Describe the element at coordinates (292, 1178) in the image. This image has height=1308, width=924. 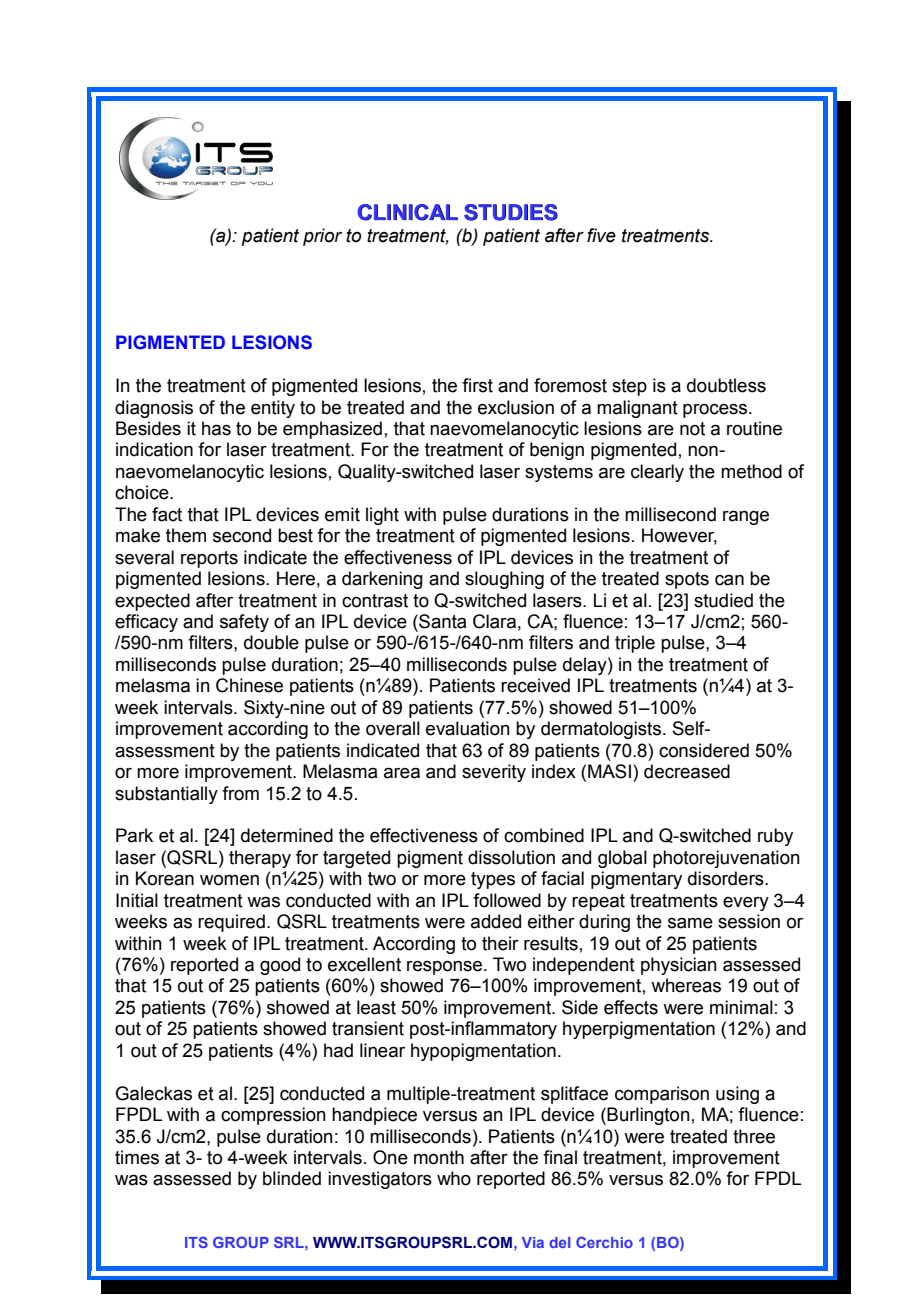
I see `blinded` at that location.
